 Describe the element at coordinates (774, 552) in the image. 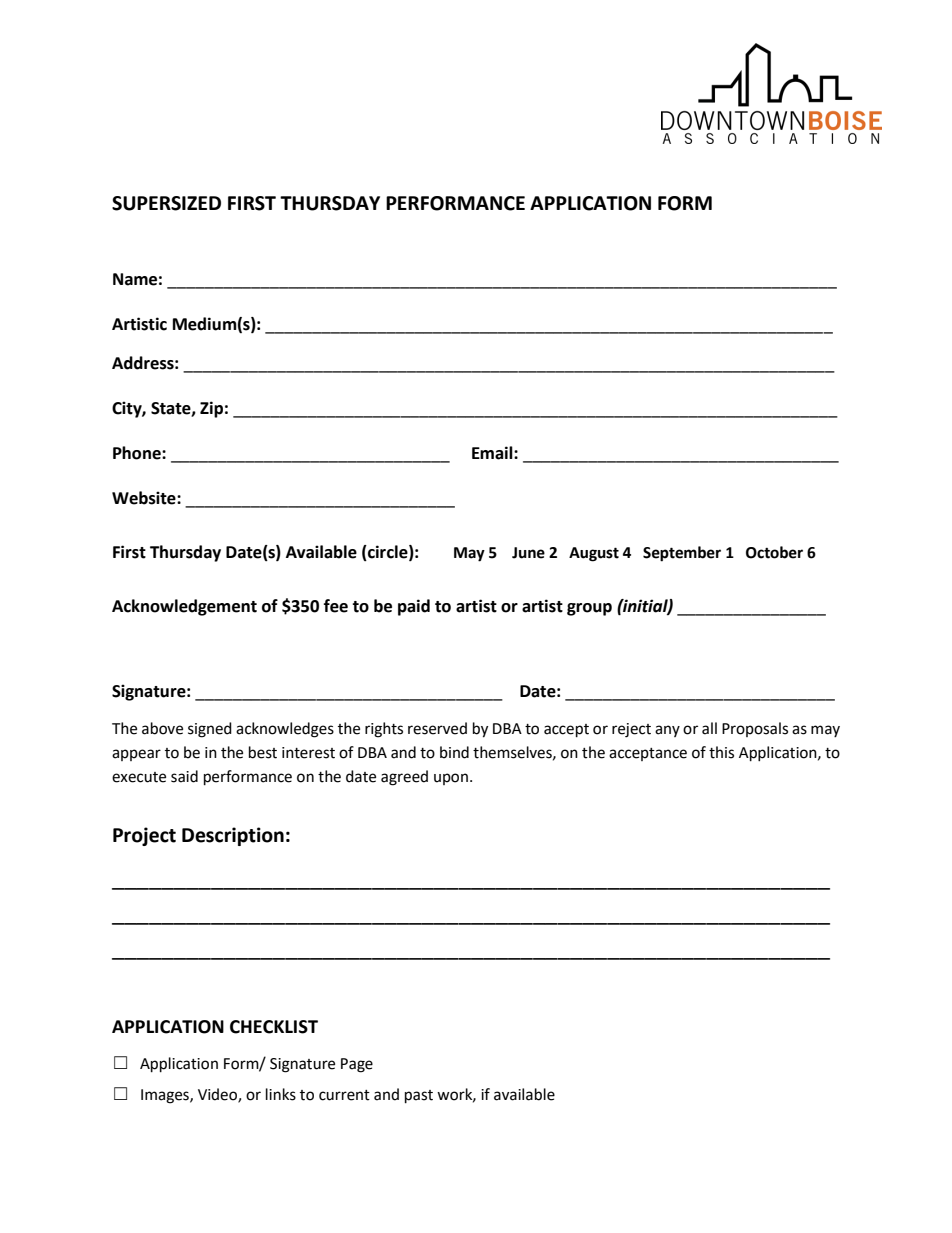

I see `October` at that location.
